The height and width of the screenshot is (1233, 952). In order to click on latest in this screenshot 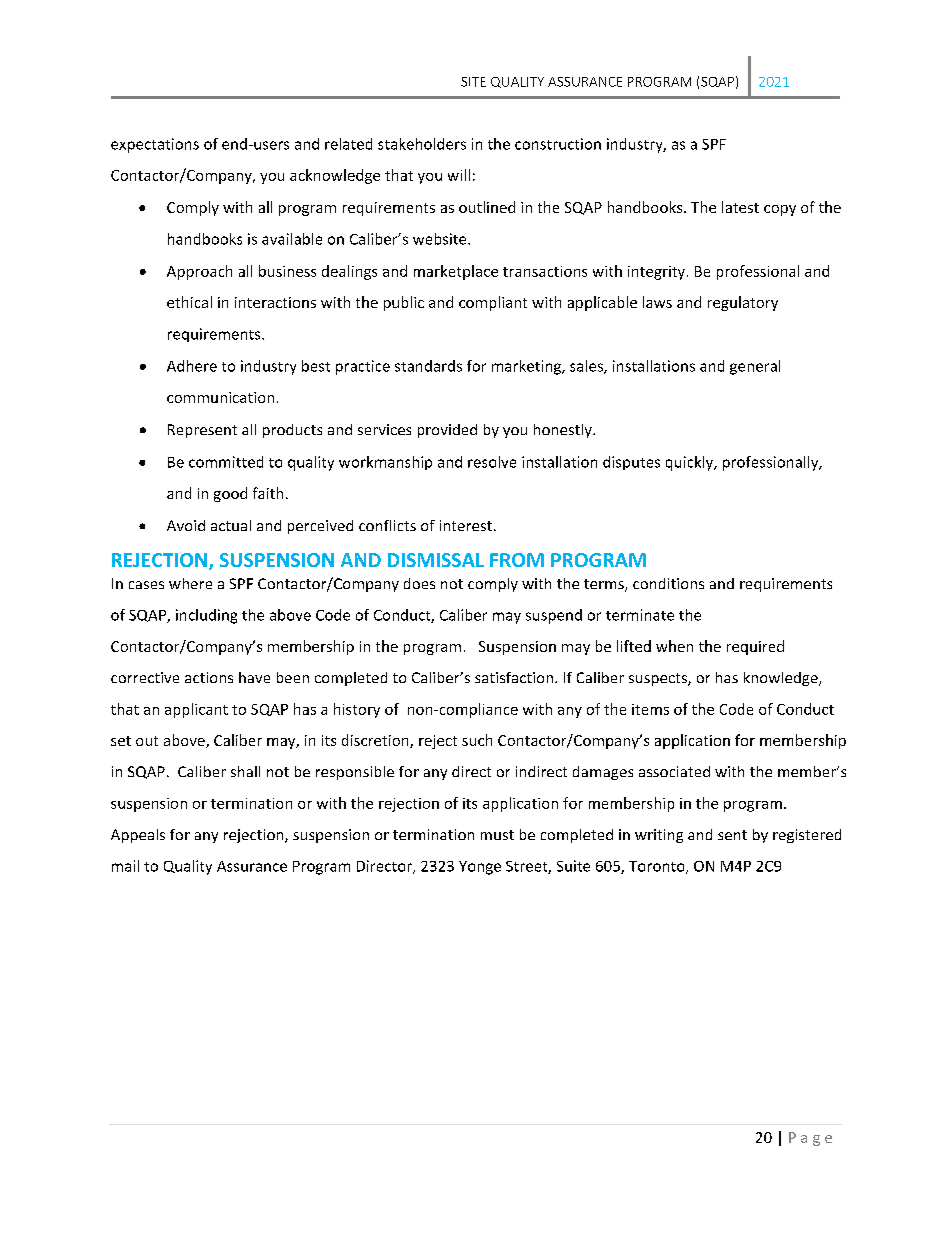, I will do `click(740, 207)`.
